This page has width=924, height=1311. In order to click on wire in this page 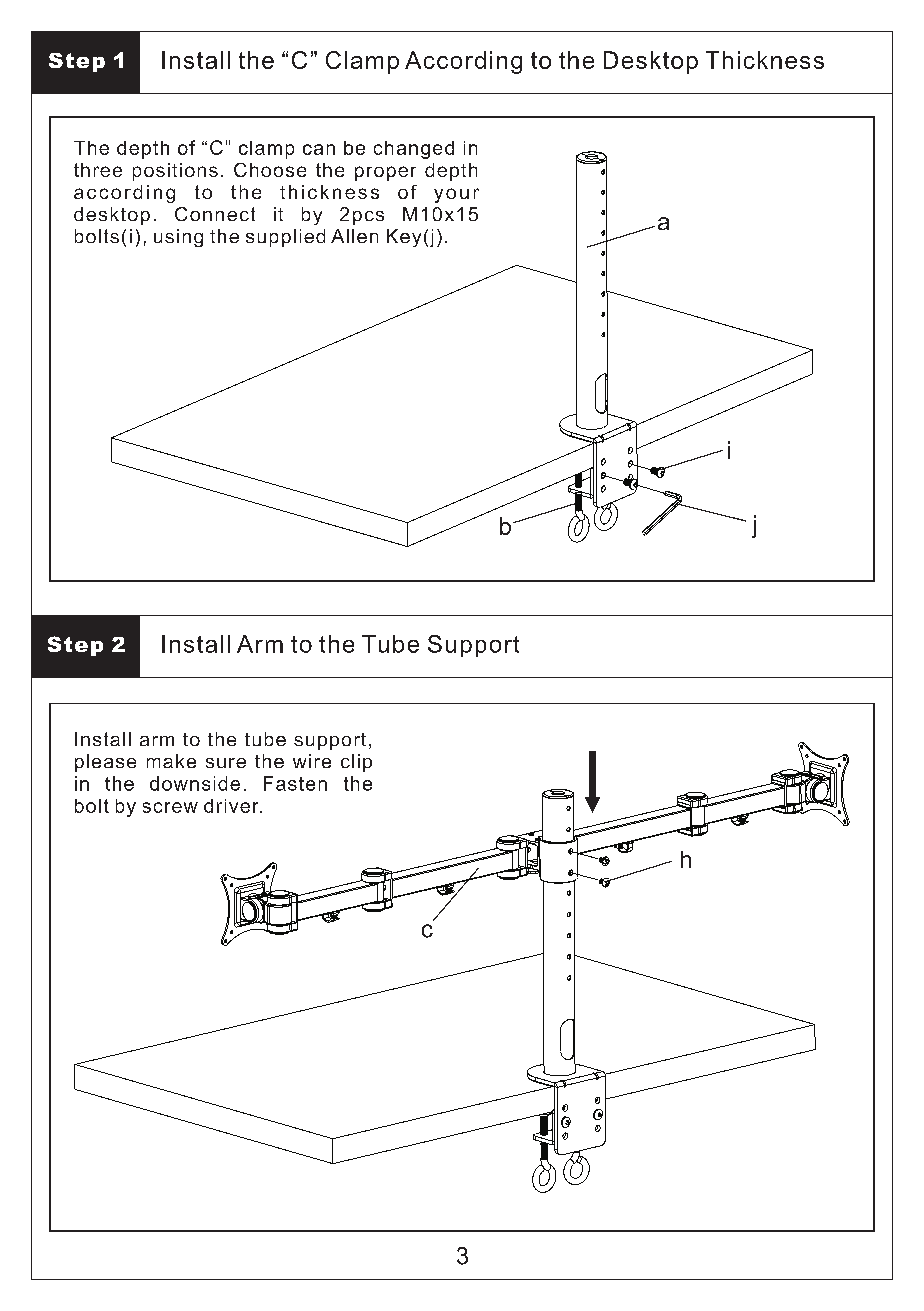, I will do `click(312, 761)`.
